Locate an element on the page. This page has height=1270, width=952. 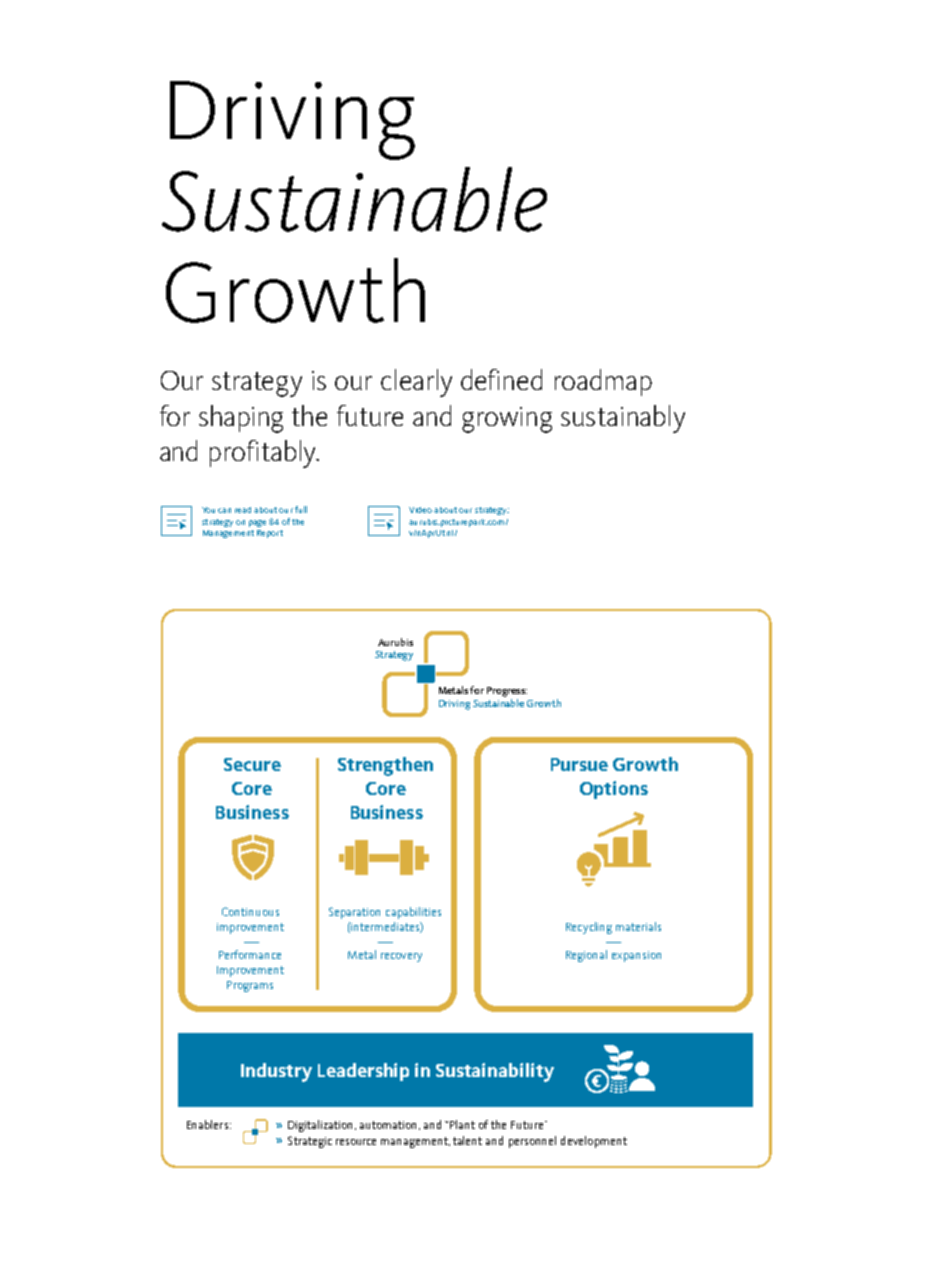
Report is located at coordinates (270, 534).
